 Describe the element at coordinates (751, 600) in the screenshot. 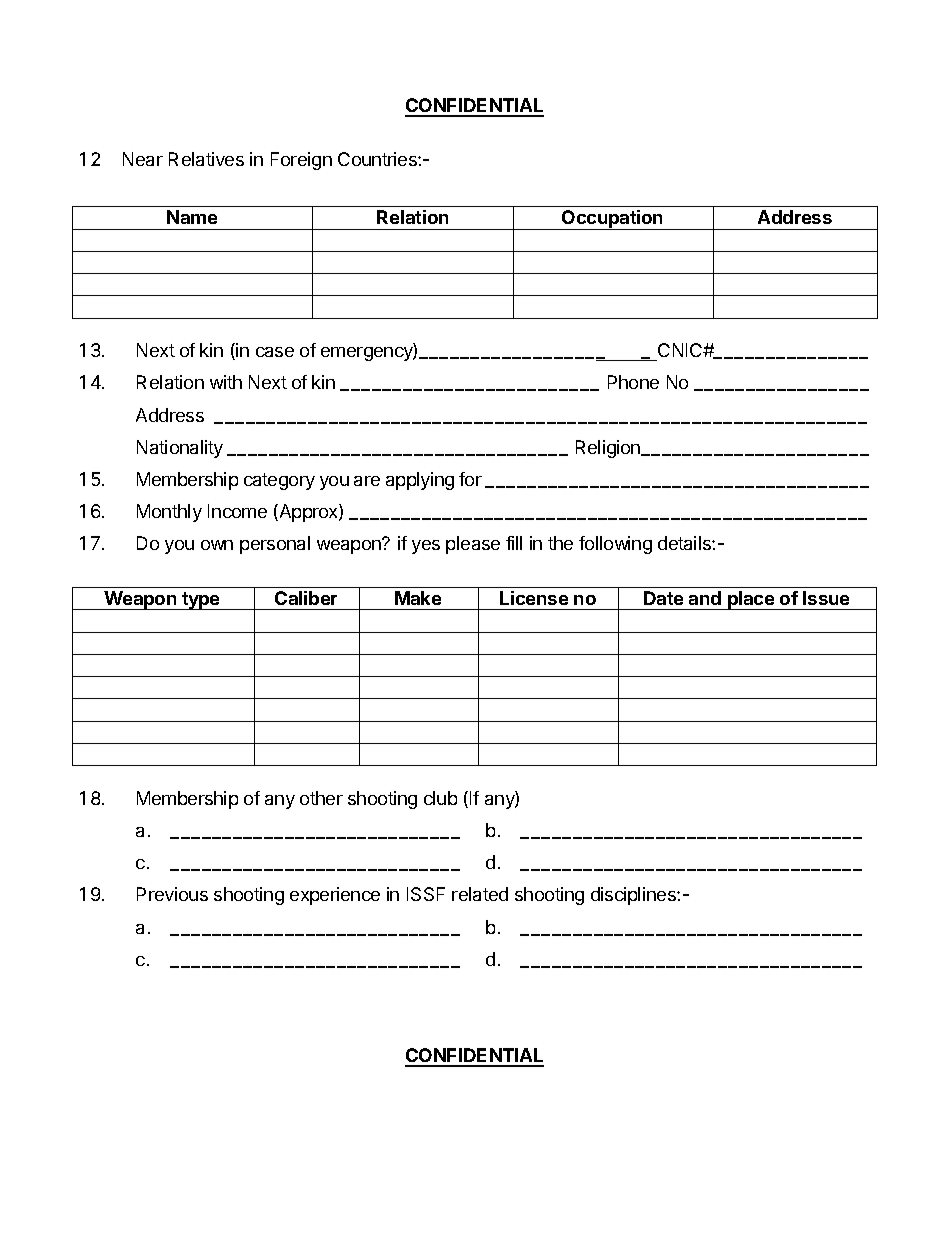

I see `place` at that location.
